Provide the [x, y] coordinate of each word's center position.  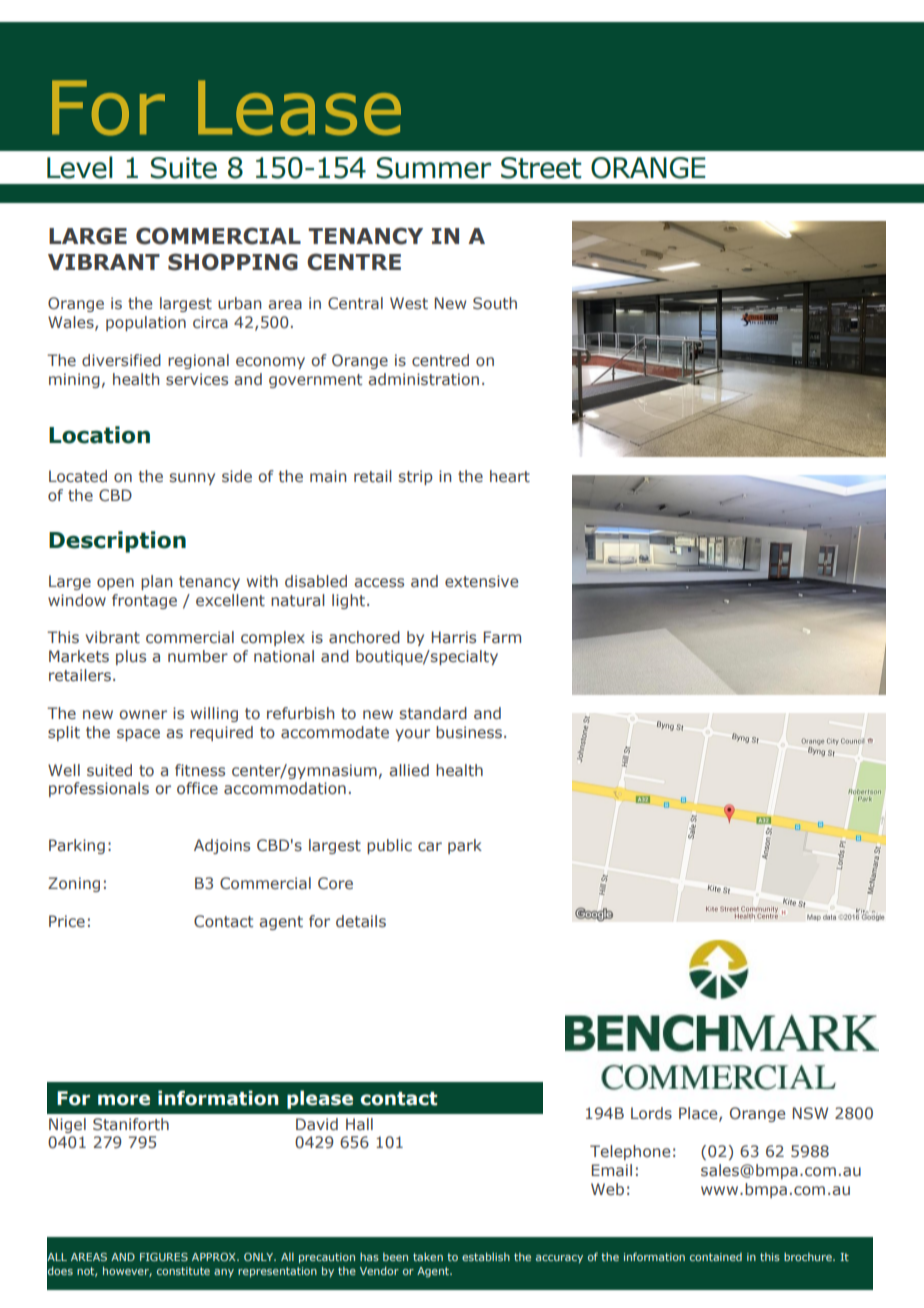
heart [510, 476]
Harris [454, 637]
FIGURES [164, 1257]
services [197, 379]
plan [156, 582]
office [197, 788]
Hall [359, 1124]
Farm [502, 637]
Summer [433, 168]
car [430, 846]
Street [541, 168]
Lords [651, 1113]
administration [423, 379]
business [469, 732]
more [124, 1100]
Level [80, 167]
